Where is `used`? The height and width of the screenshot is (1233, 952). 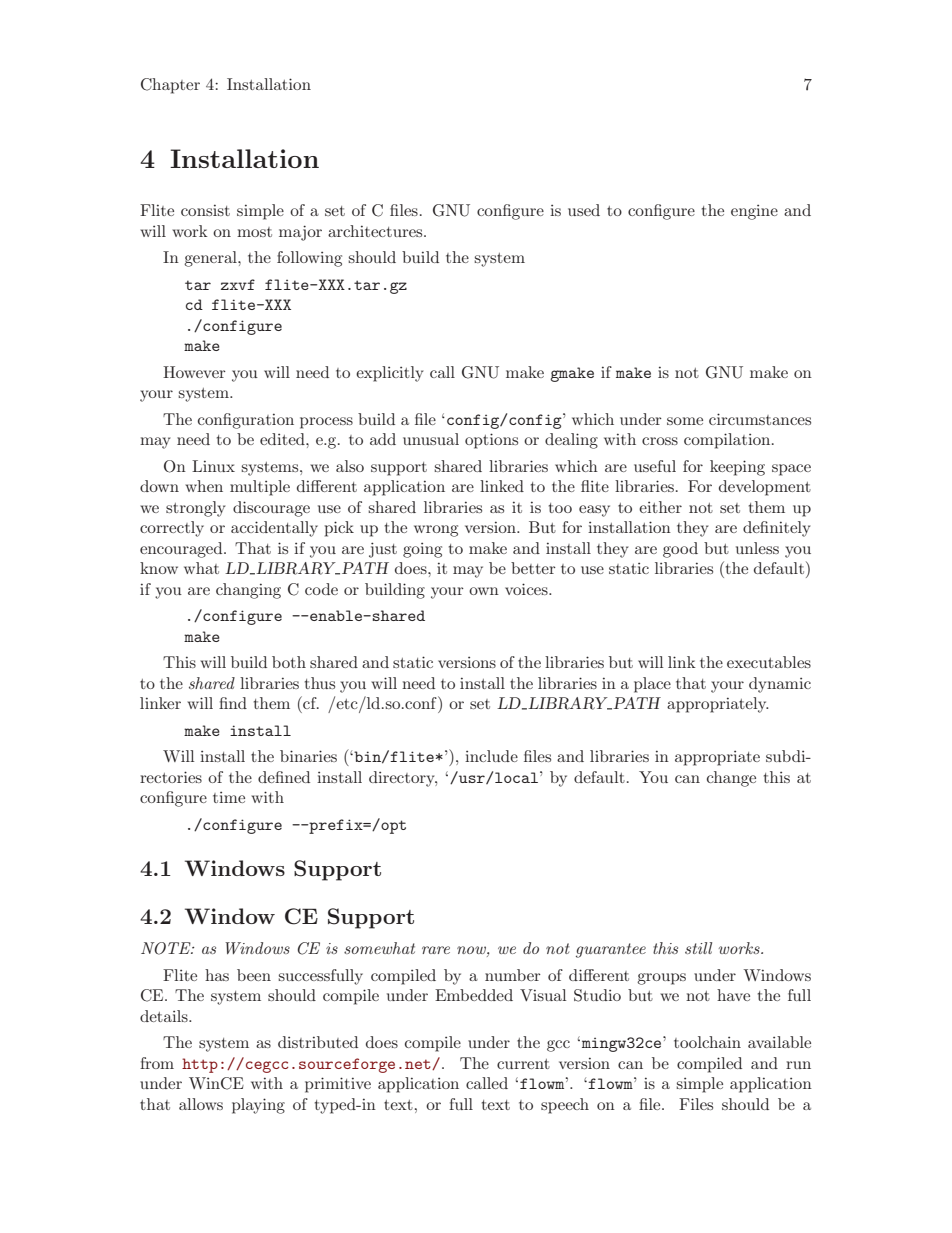 used is located at coordinates (584, 210).
